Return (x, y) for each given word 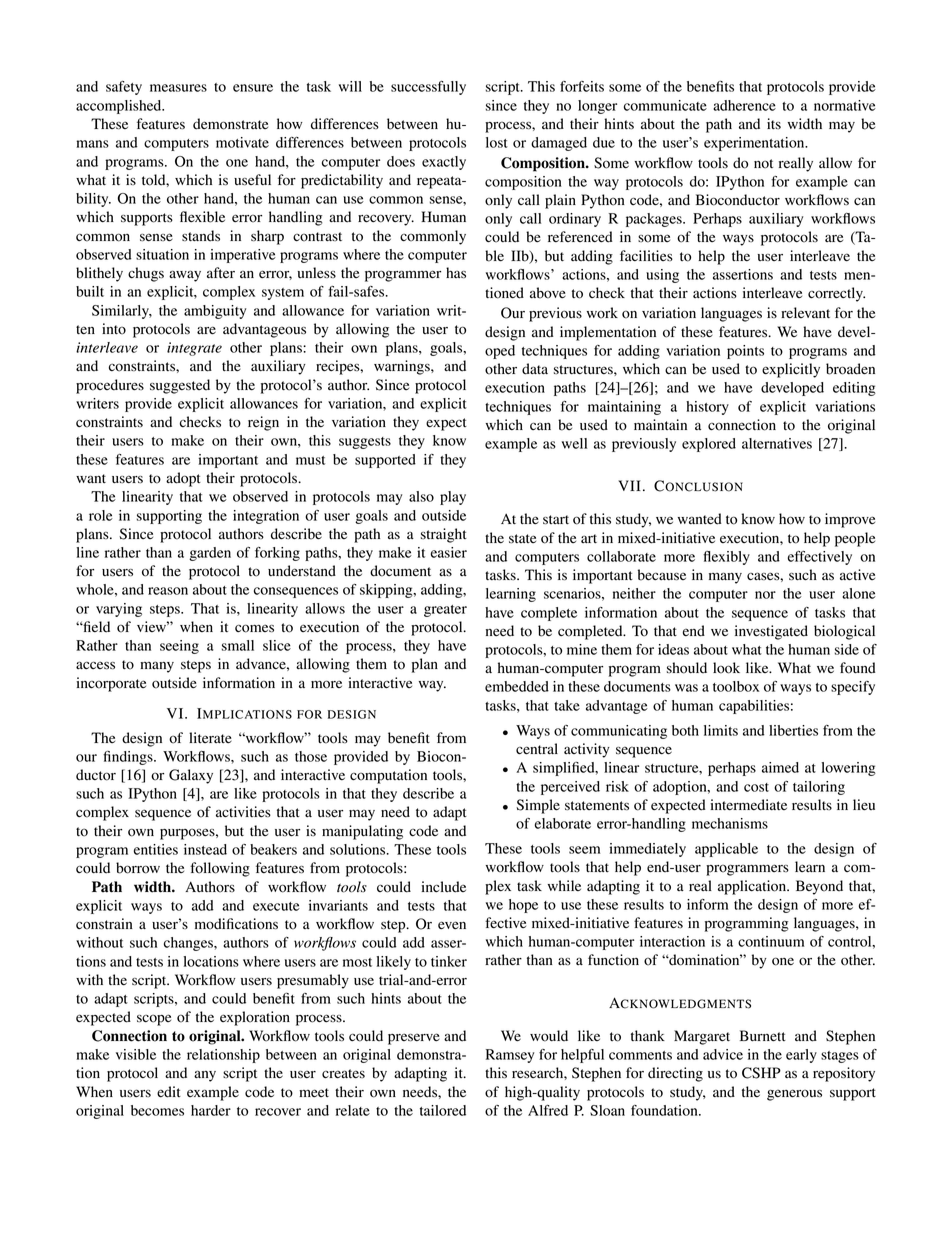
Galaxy (191, 776)
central (537, 749)
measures (178, 88)
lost (497, 142)
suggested (180, 386)
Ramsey (510, 1056)
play (453, 498)
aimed (780, 767)
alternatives (777, 443)
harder (211, 1110)
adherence (744, 105)
